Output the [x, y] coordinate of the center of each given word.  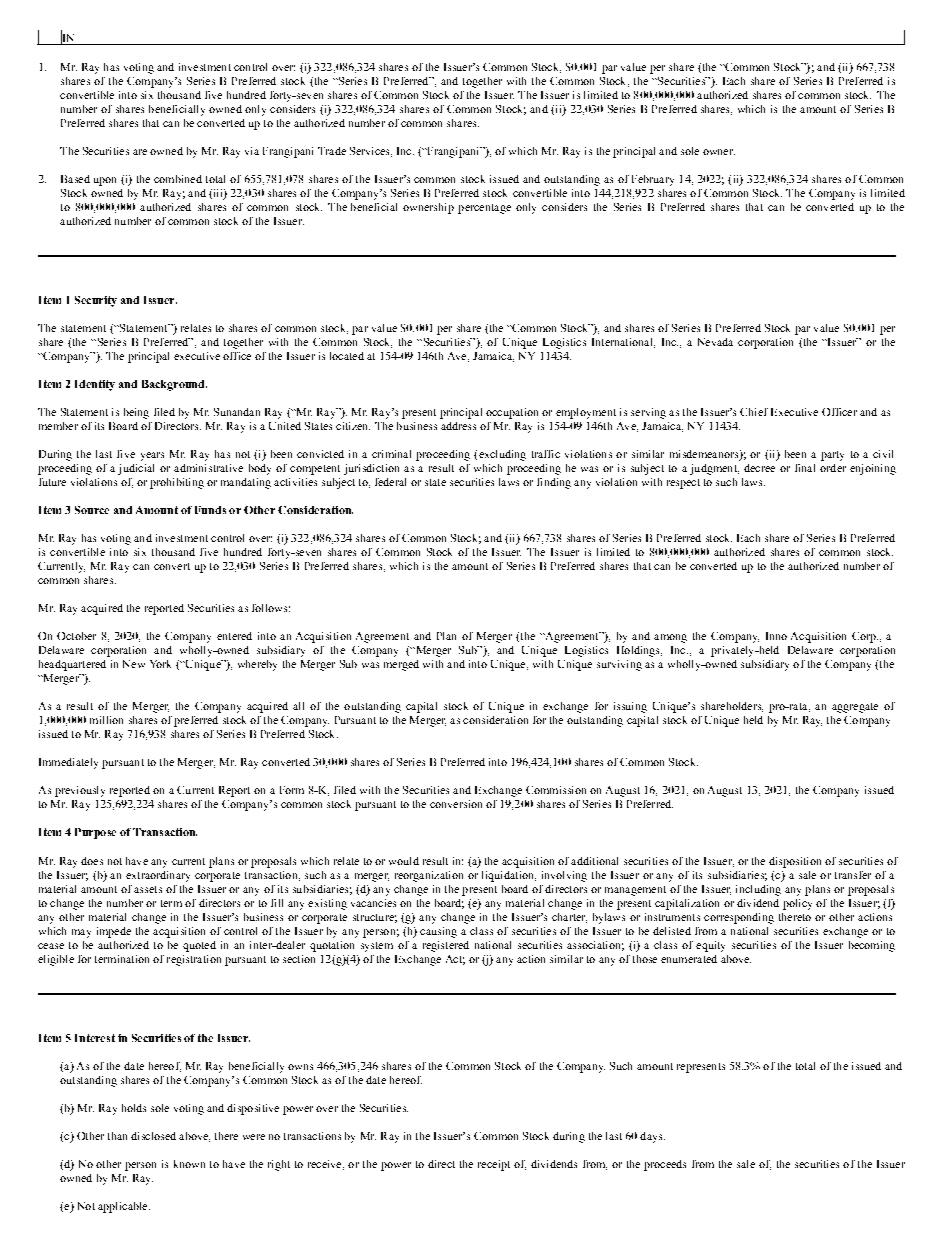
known [189, 1164]
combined [178, 179]
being [136, 413]
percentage [484, 209]
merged [401, 665]
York [160, 664]
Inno [776, 636]
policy [797, 904]
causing [438, 932]
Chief [754, 412]
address [458, 426]
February [653, 180]
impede [114, 932]
